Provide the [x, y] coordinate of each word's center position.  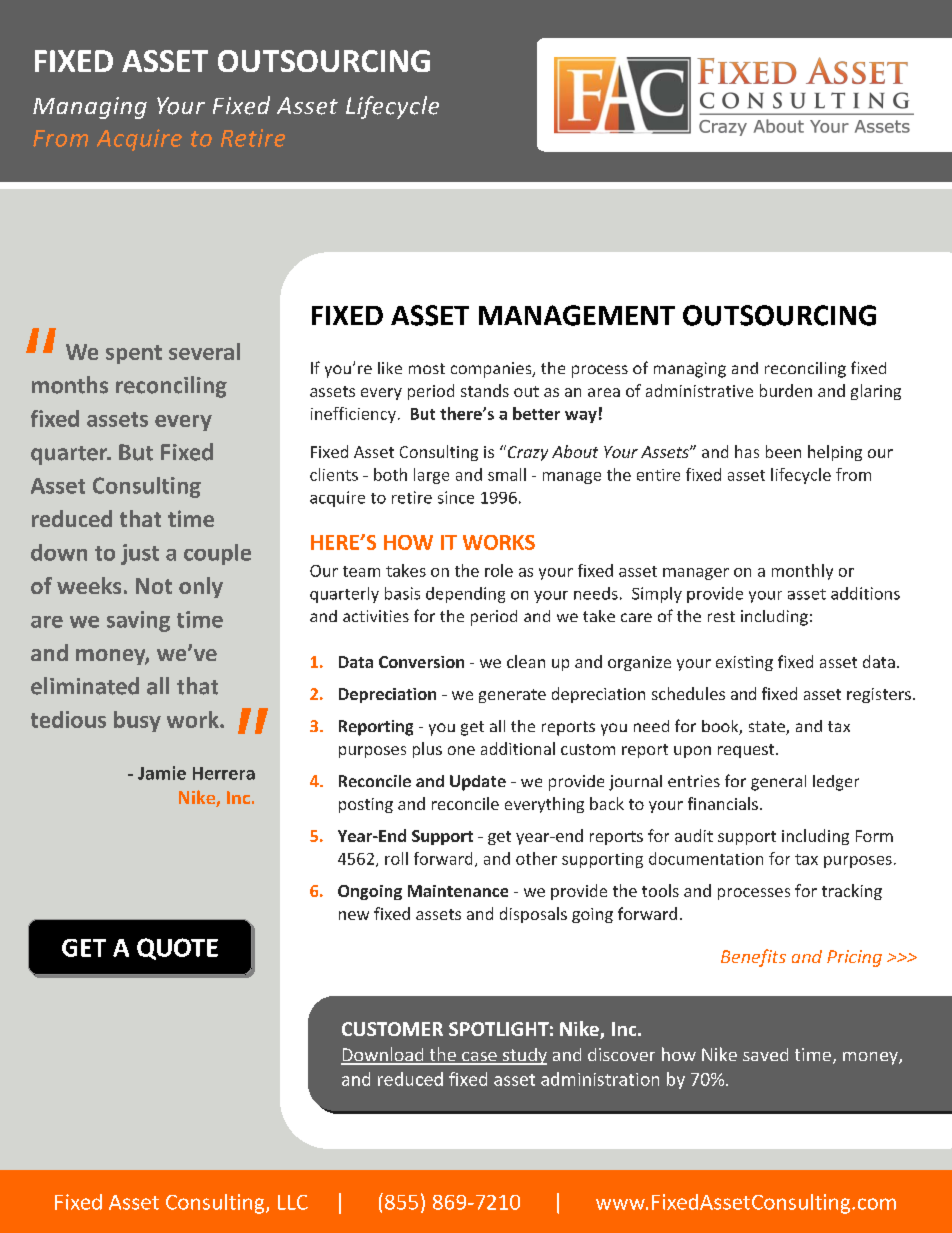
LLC [293, 1202]
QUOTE [177, 949]
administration [600, 1079]
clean [526, 661]
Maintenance [458, 891]
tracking [852, 892]
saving [138, 621]
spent [134, 354]
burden [786, 390]
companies [492, 370]
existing [744, 663]
